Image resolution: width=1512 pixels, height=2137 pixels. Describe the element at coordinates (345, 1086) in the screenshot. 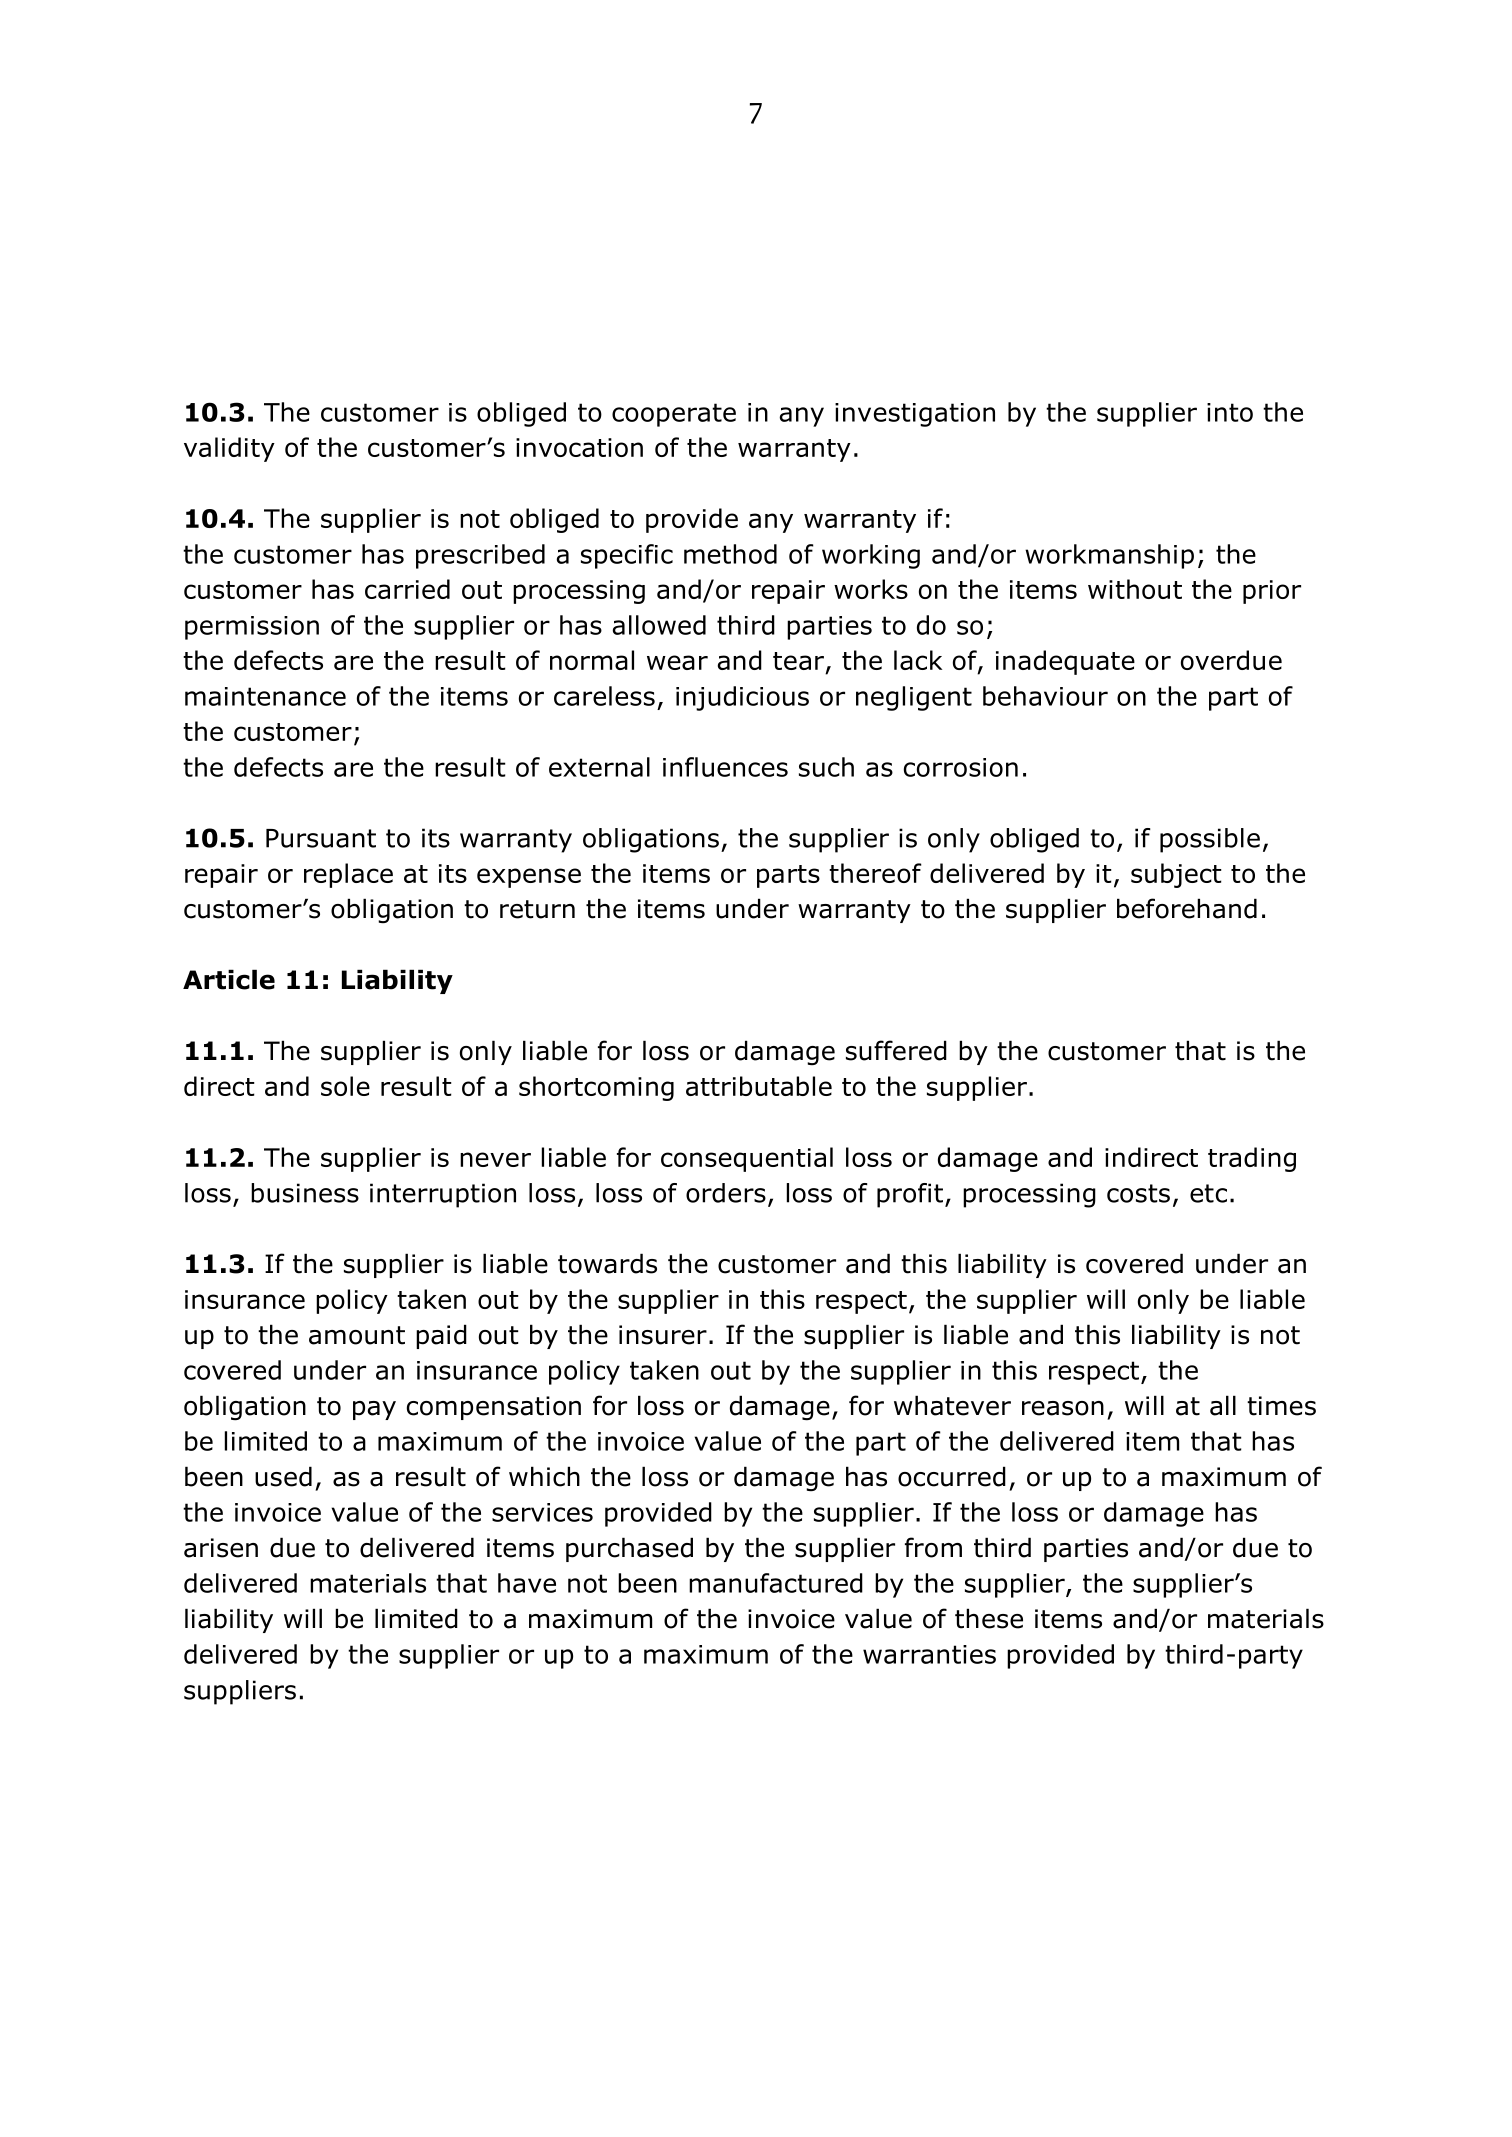

I see `sole` at that location.
